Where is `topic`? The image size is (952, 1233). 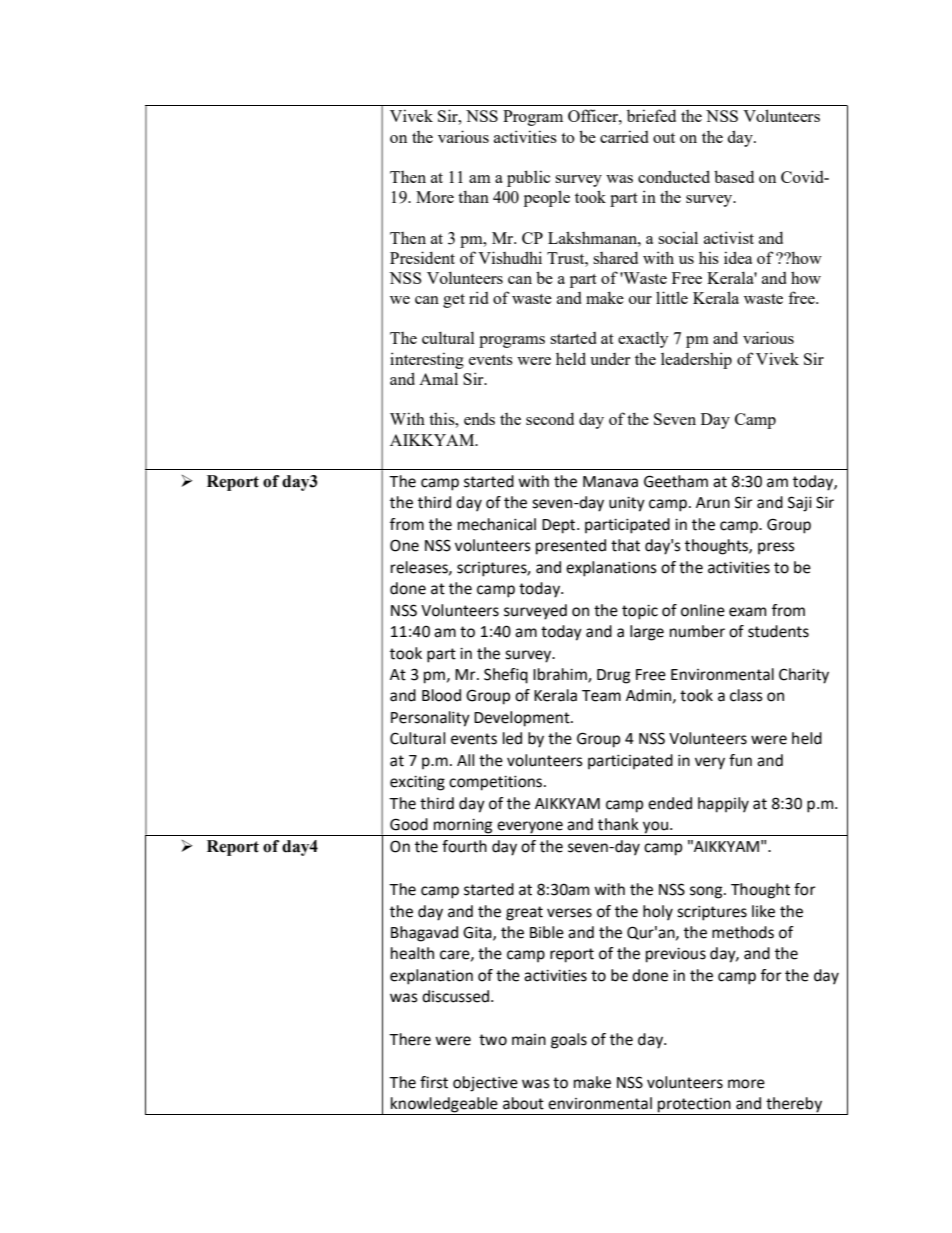
topic is located at coordinates (640, 612).
